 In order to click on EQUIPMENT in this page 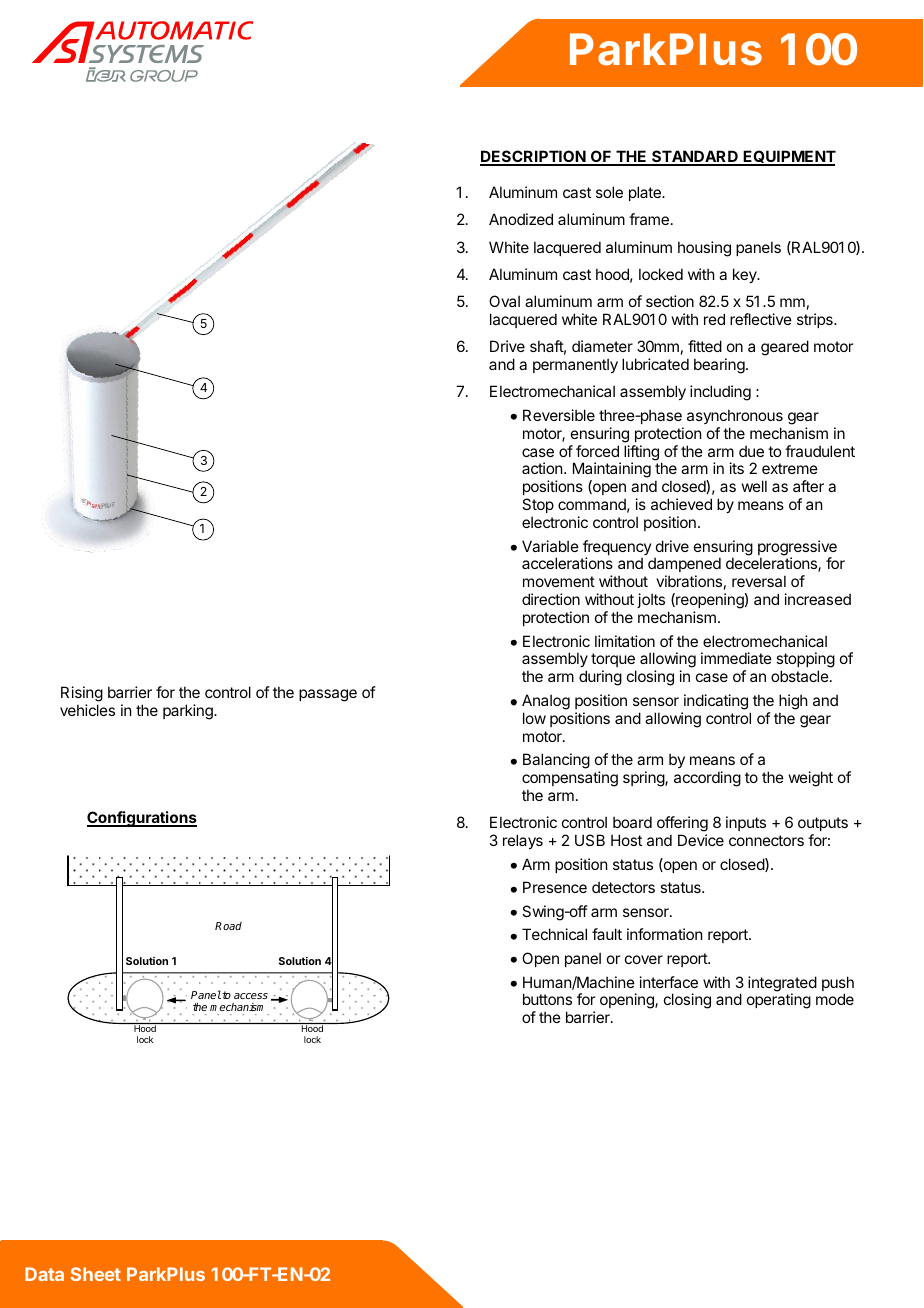, I will do `click(789, 158)`.
